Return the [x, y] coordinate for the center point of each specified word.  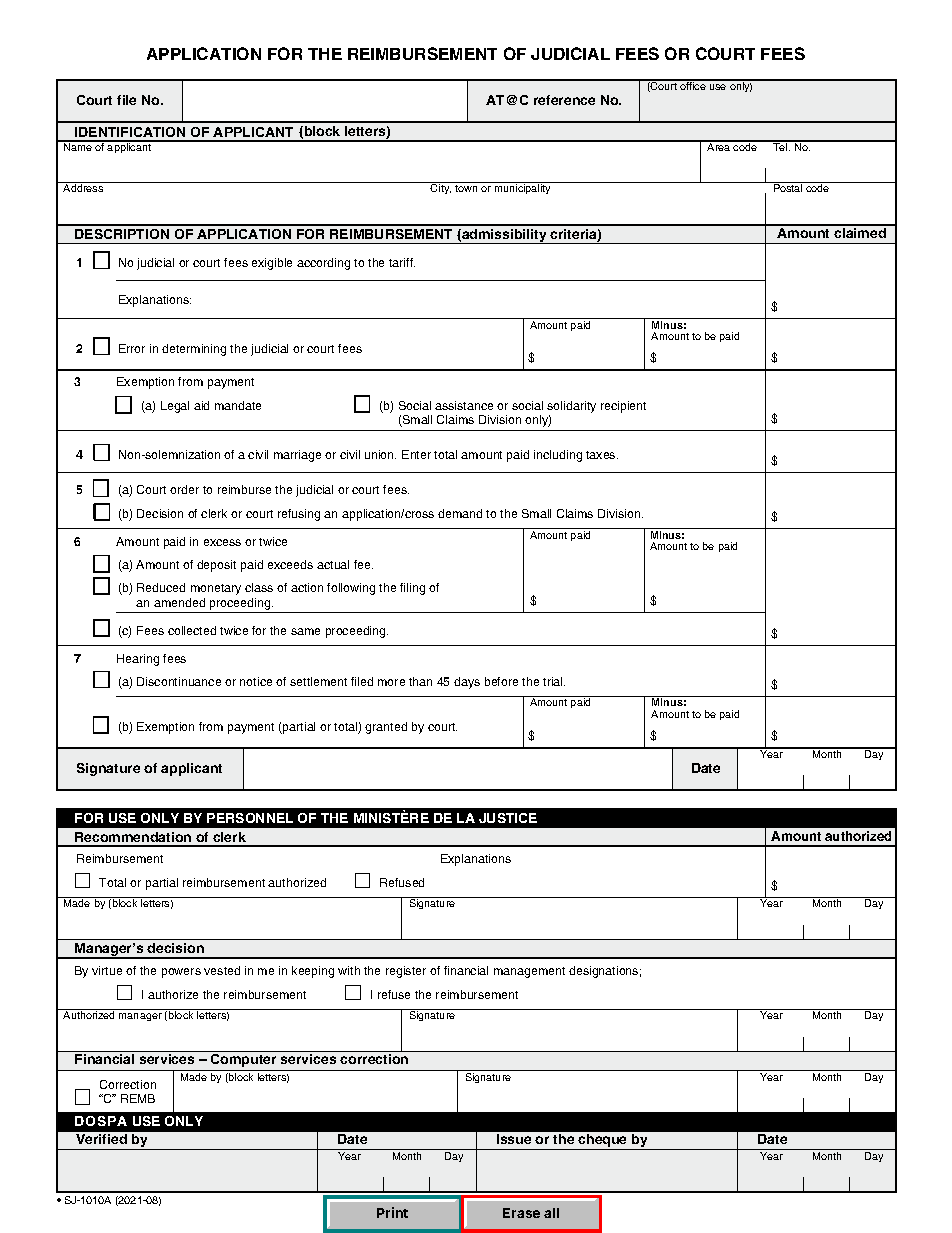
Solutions [102, 1121]
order [184, 489]
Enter [416, 454]
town [466, 188]
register [406, 972]
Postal [788, 188]
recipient [623, 407]
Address [83, 188]
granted [386, 728]
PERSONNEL [250, 818]
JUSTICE [508, 818]
